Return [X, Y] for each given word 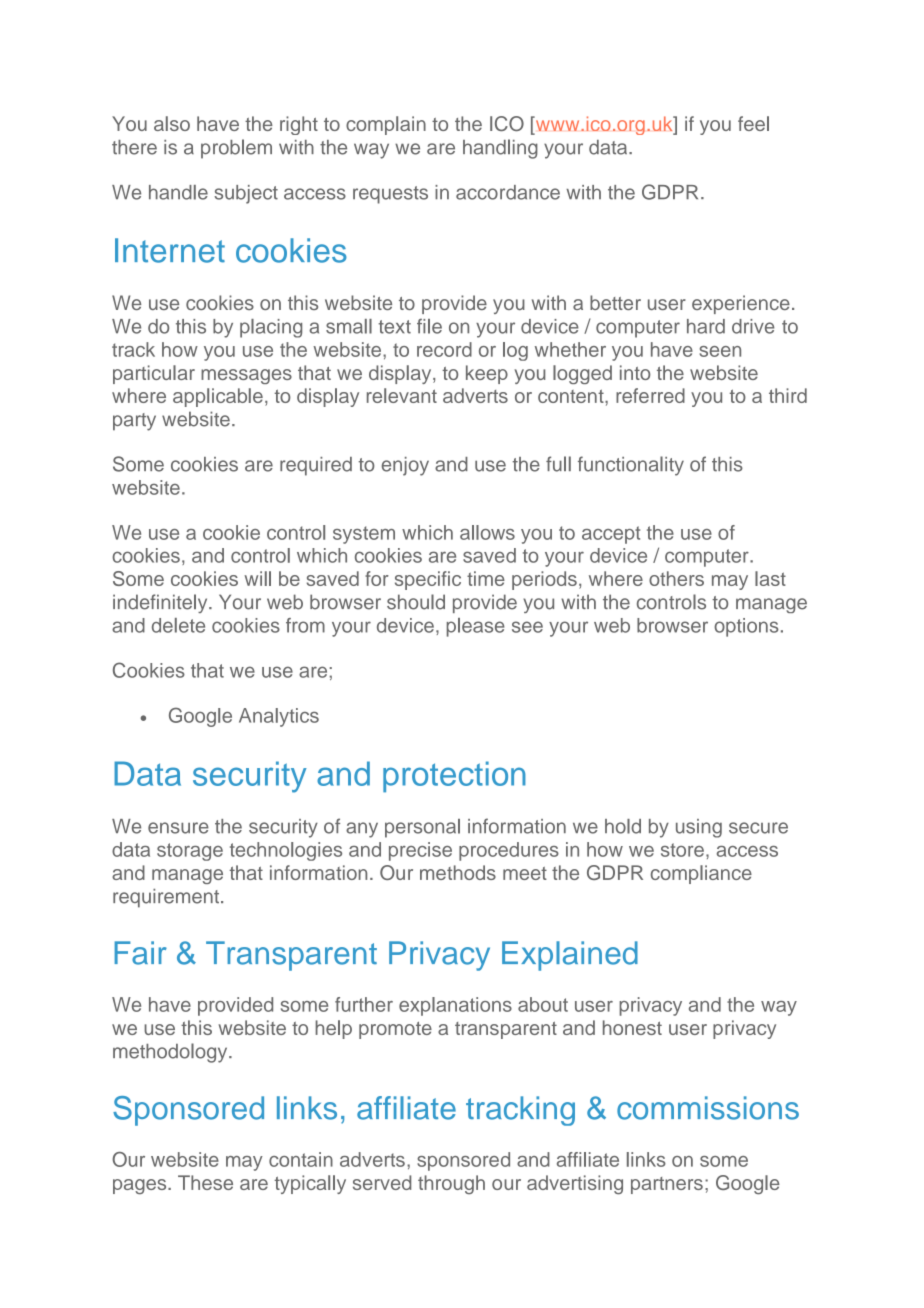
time [486, 578]
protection [454, 777]
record [444, 349]
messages [246, 376]
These [205, 1182]
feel [753, 123]
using [699, 828]
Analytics [279, 717]
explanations [455, 1006]
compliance [701, 874]
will [257, 578]
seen [720, 351]
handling [500, 149]
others [676, 578]
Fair [140, 953]
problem [236, 149]
